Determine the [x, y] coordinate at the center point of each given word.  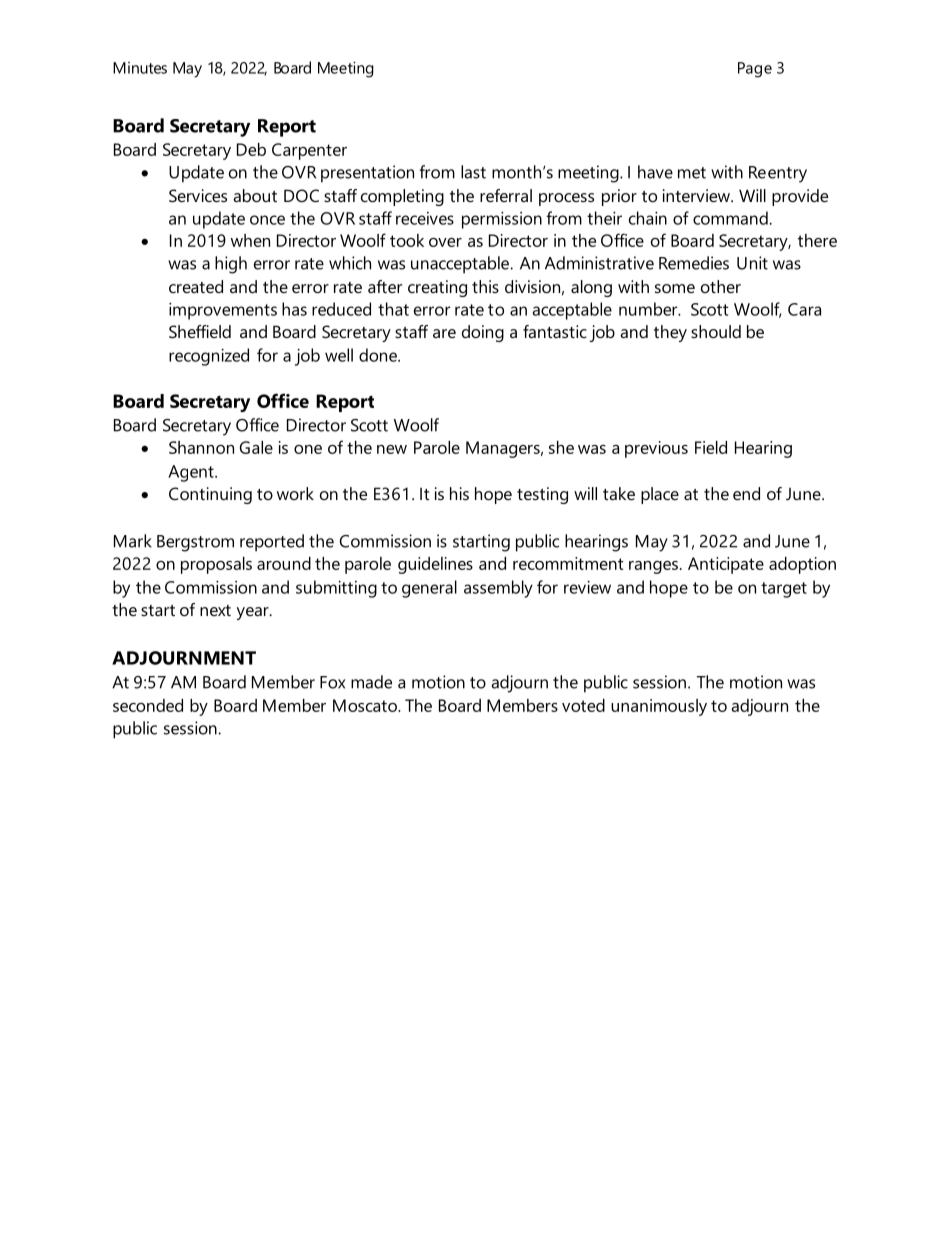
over [445, 242]
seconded [148, 705]
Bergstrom [195, 543]
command [731, 218]
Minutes [140, 68]
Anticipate [726, 565]
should [716, 331]
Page [755, 70]
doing [483, 333]
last [473, 172]
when [250, 240]
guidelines [435, 565]
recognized [209, 357]
